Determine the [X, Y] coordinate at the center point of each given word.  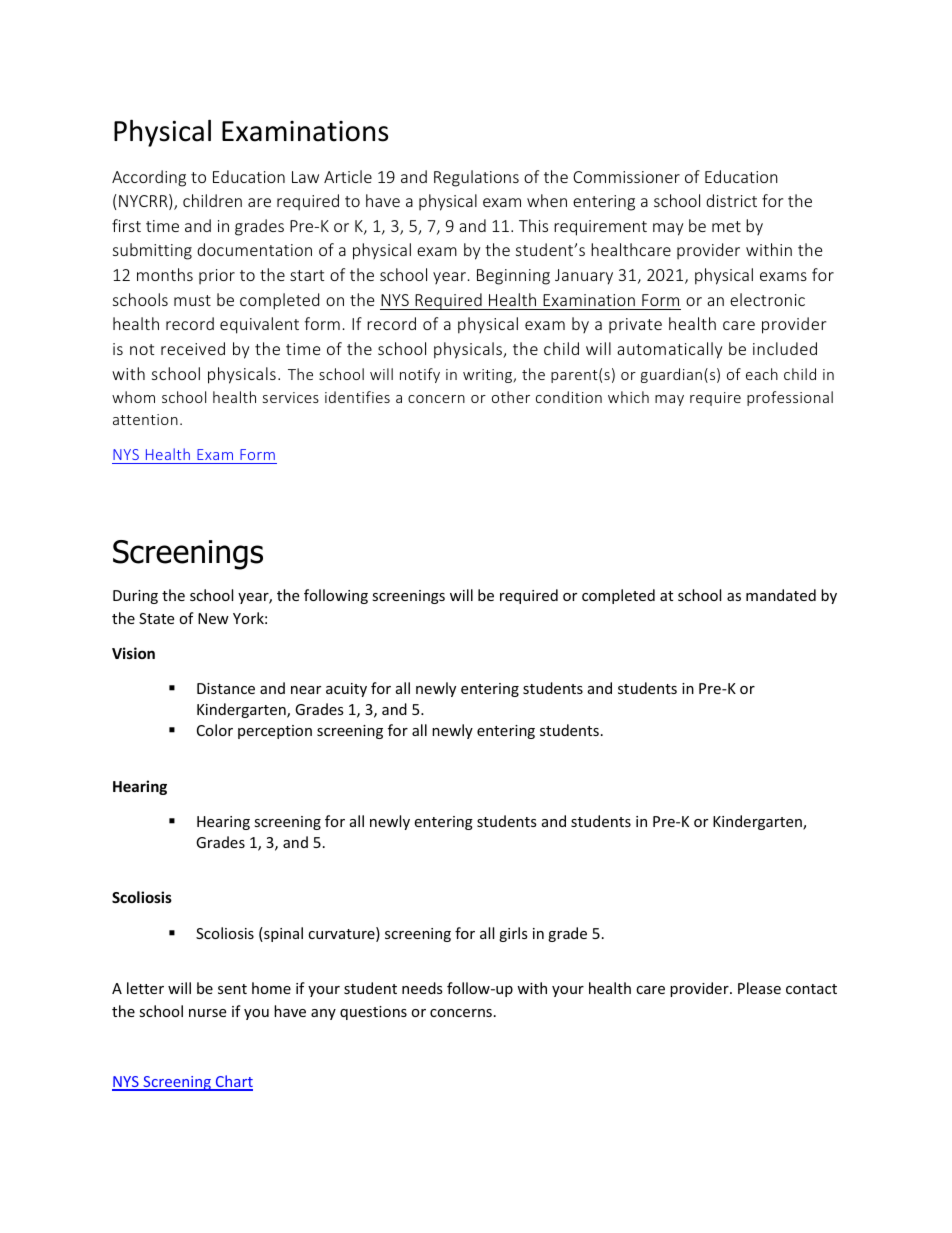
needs [422, 988]
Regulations [476, 178]
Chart [233, 1082]
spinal [282, 934]
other [511, 397]
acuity [346, 690]
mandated [781, 595]
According [149, 178]
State [156, 618]
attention [145, 419]
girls [513, 934]
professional [790, 398]
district [731, 200]
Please [759, 988]
